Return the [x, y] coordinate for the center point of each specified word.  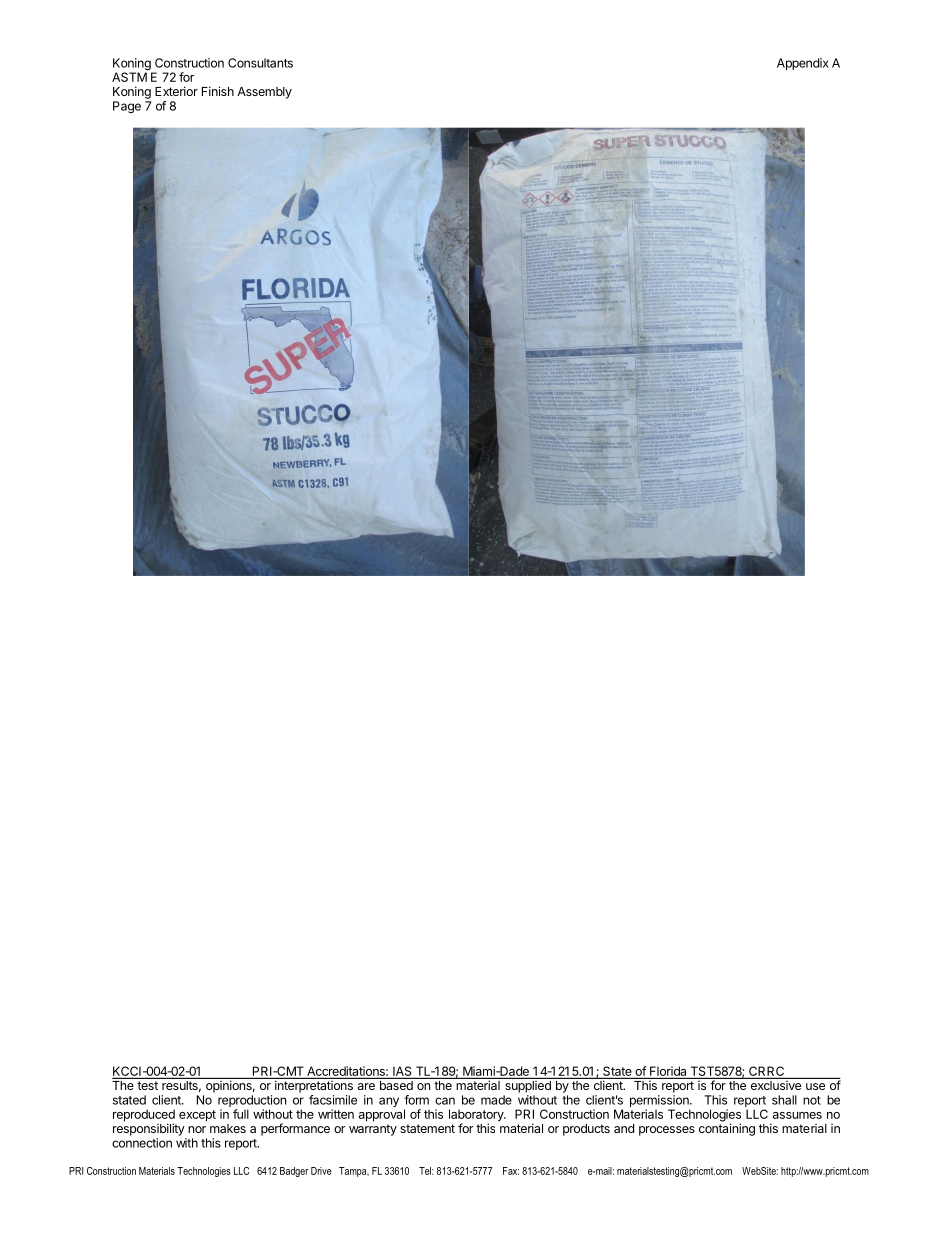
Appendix [803, 64]
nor [197, 1129]
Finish [218, 91]
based [396, 1085]
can [445, 1101]
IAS [402, 1072]
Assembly [264, 93]
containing [727, 1129]
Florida [668, 1072]
